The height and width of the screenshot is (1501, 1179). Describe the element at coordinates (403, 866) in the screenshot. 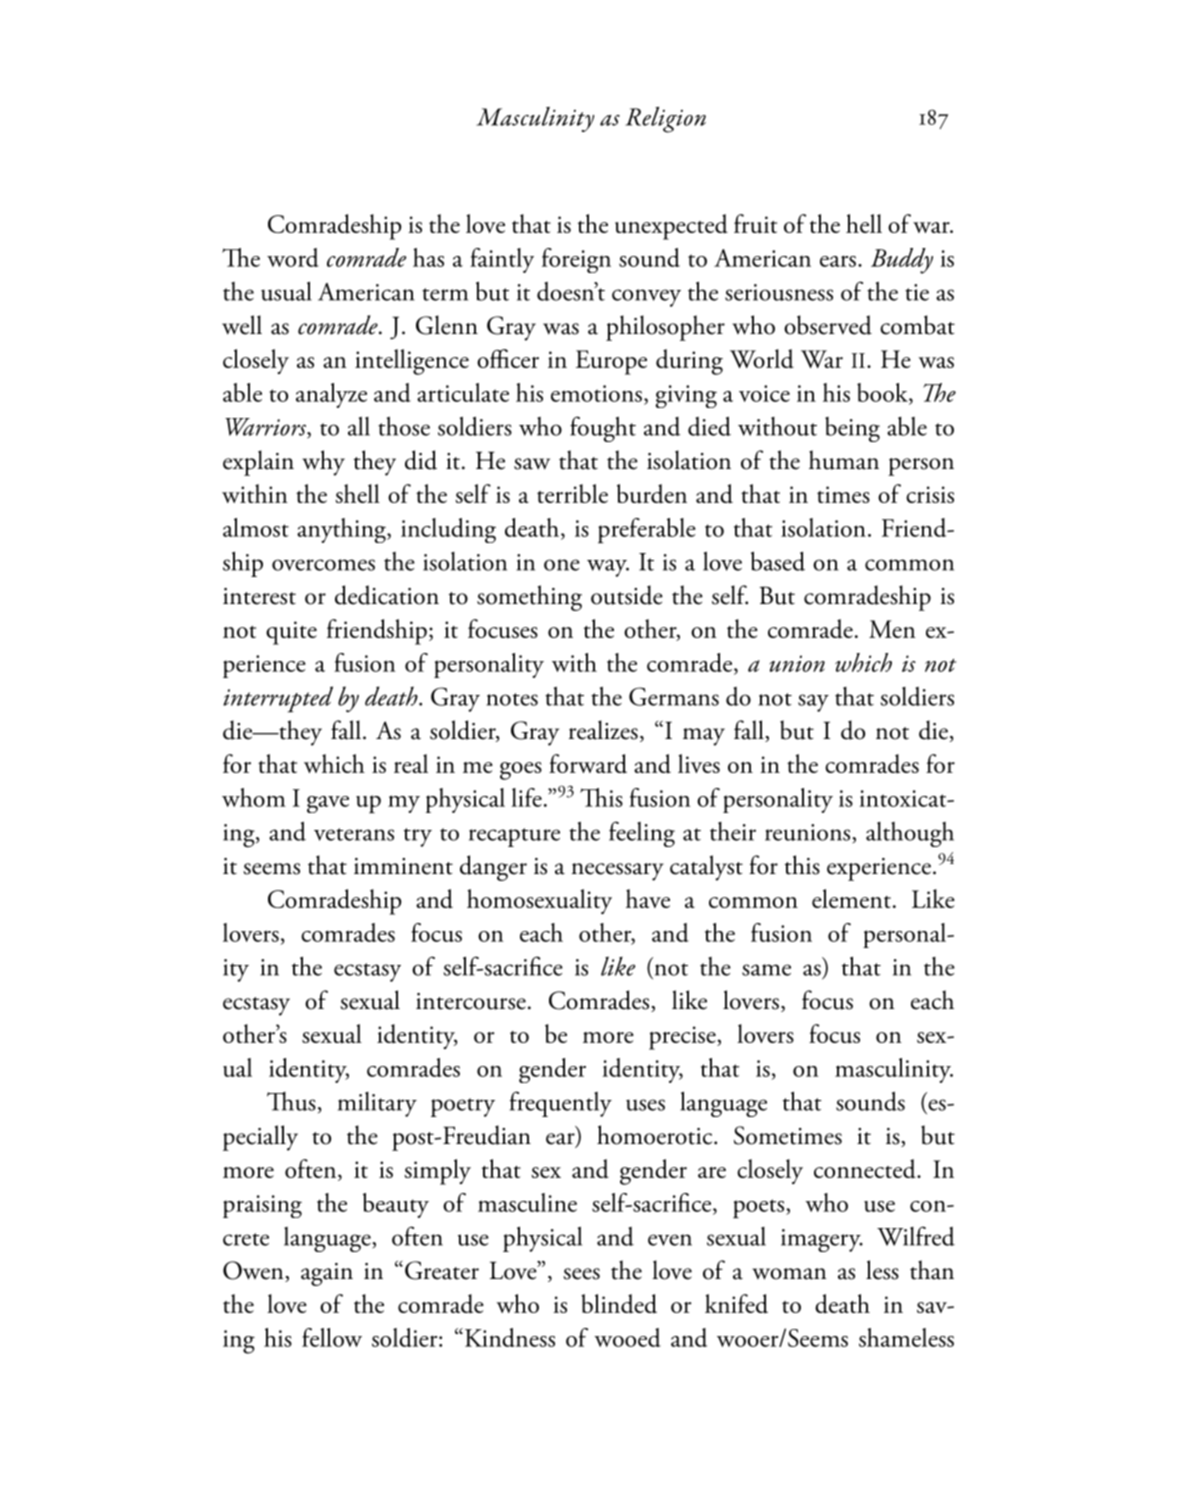

I see `imminent` at that location.
